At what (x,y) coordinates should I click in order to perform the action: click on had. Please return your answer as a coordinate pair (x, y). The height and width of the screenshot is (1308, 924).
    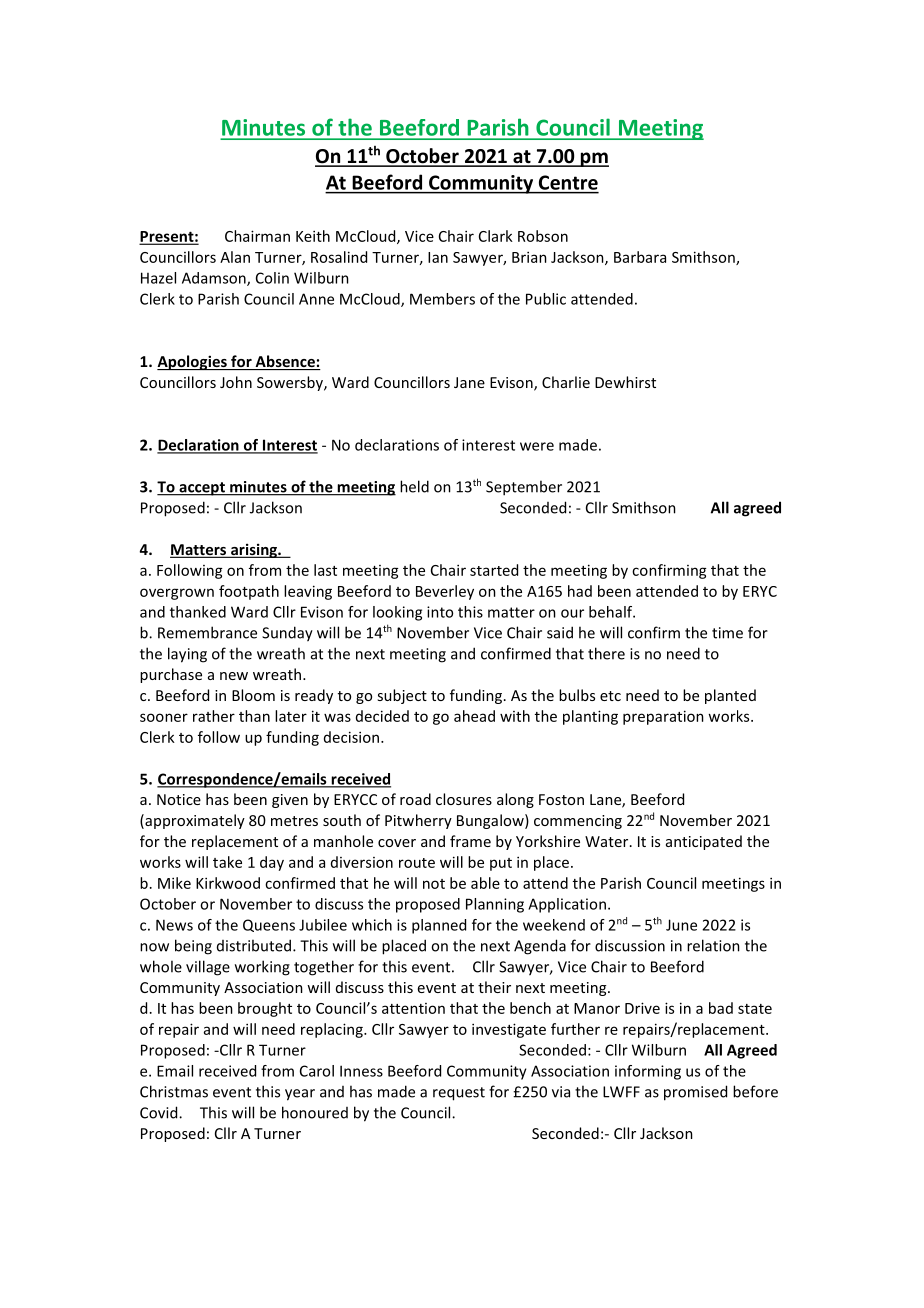
    Looking at the image, I should click on (580, 591).
